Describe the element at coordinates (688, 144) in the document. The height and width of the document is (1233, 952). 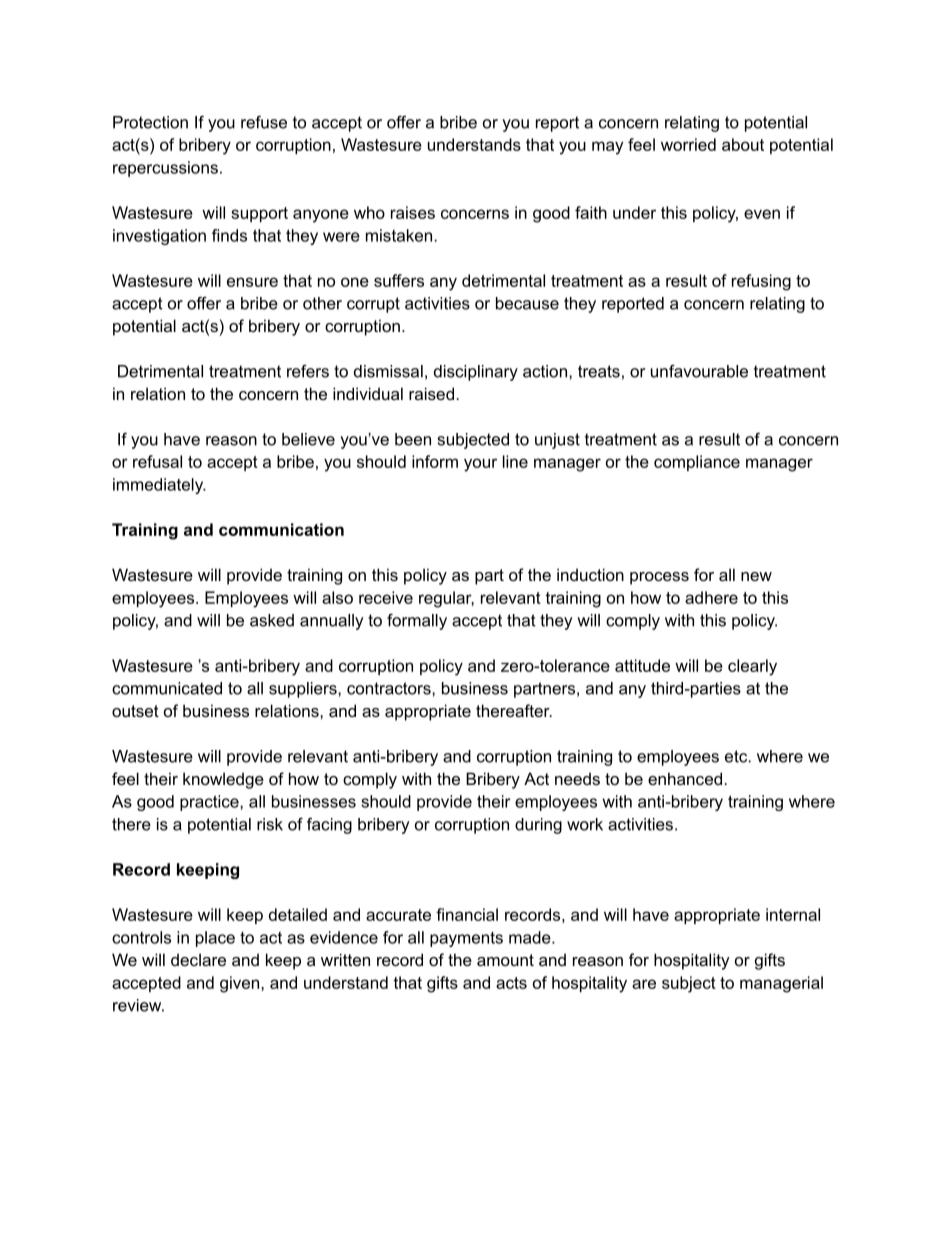
I see `worried` at that location.
